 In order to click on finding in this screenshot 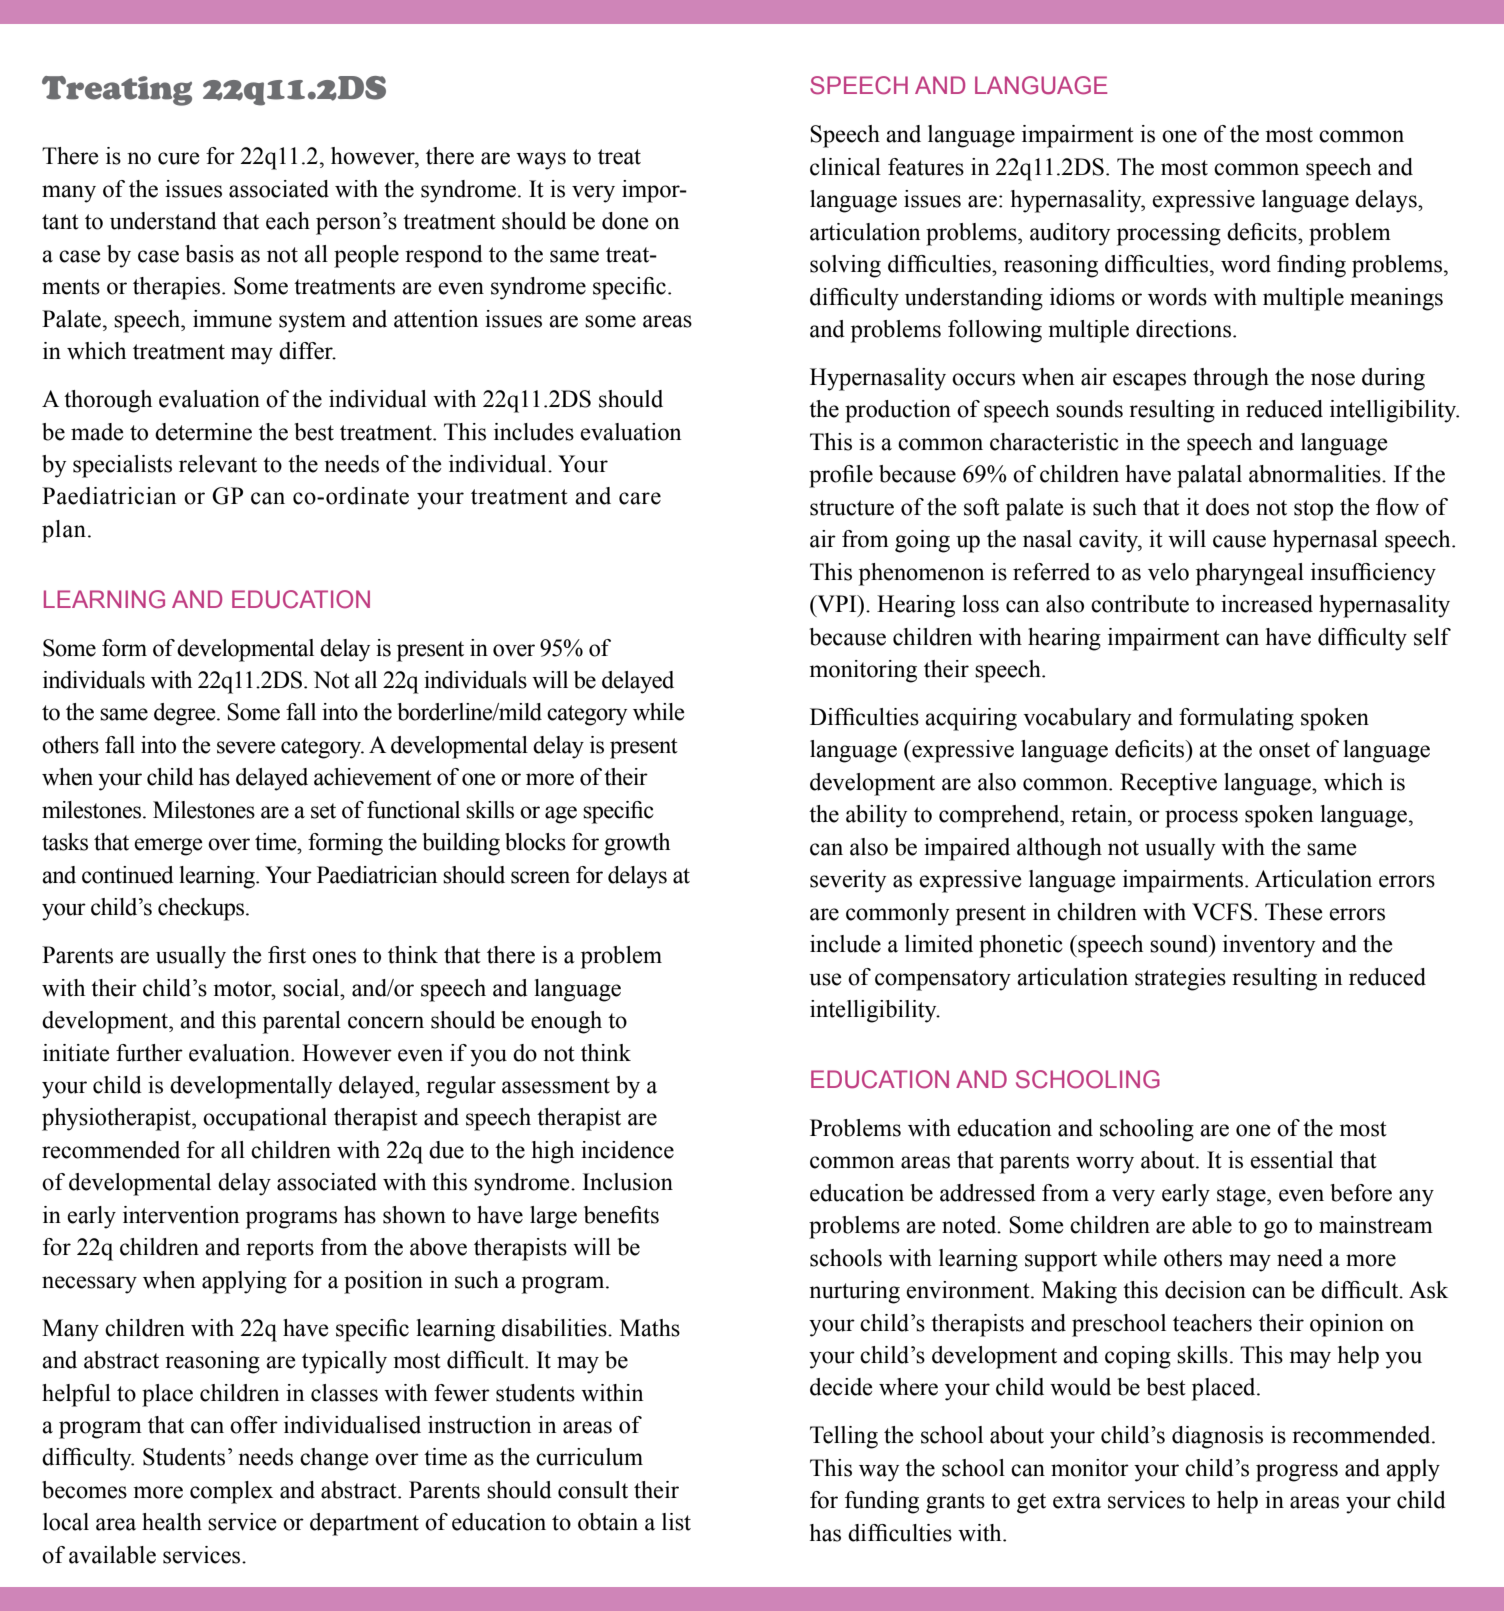, I will do `click(1311, 266)`.
